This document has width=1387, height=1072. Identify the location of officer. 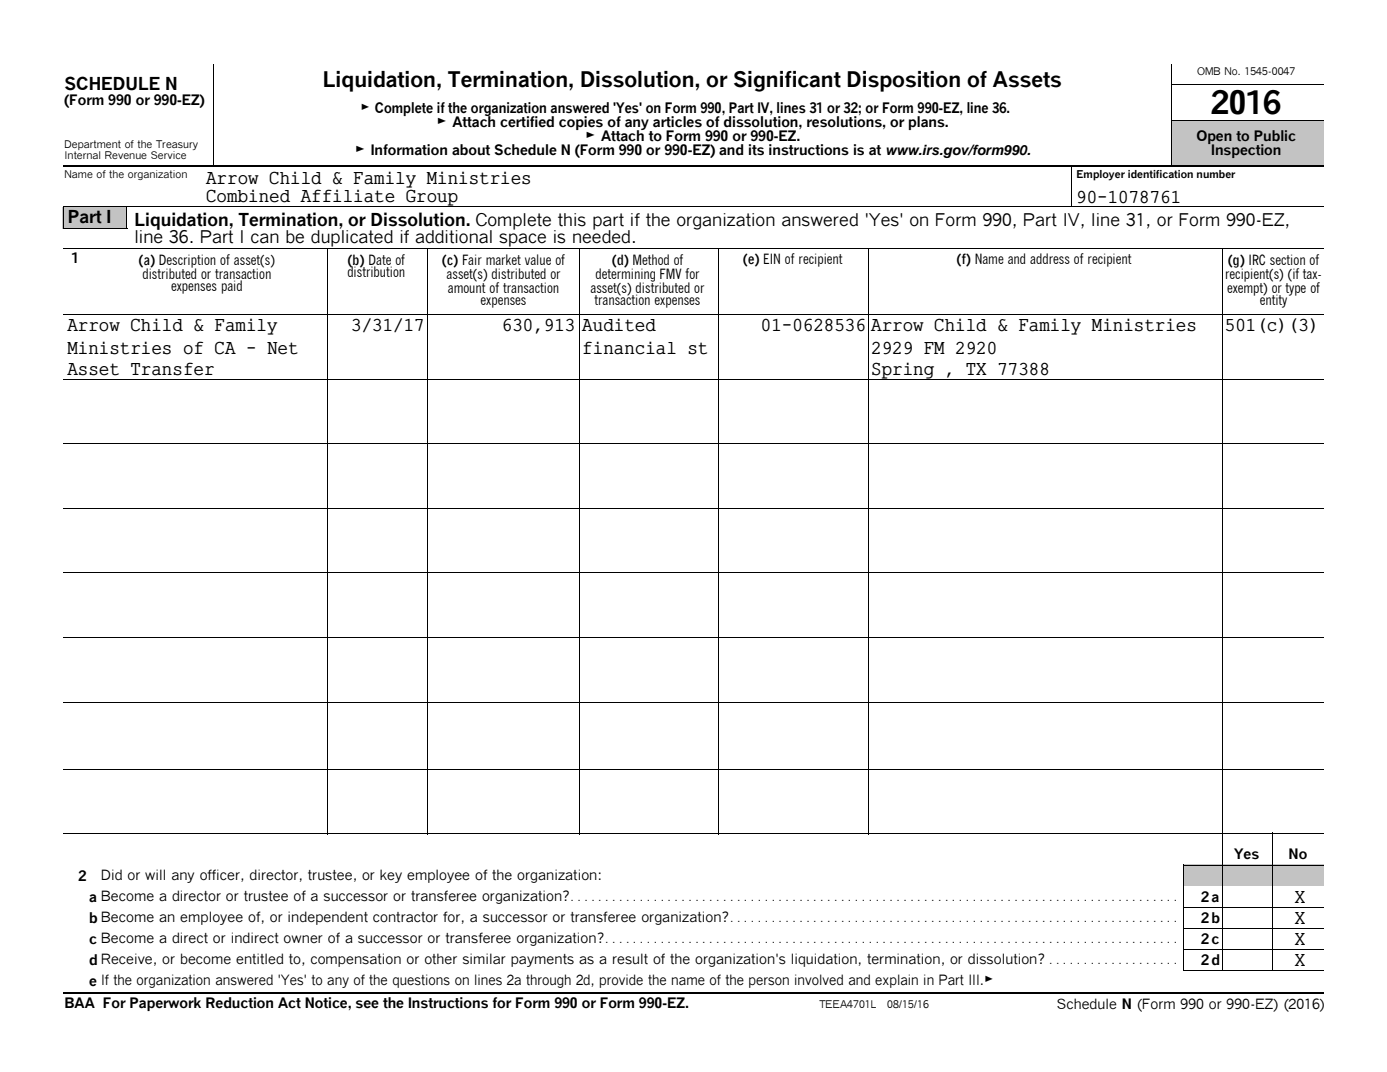
(221, 875).
